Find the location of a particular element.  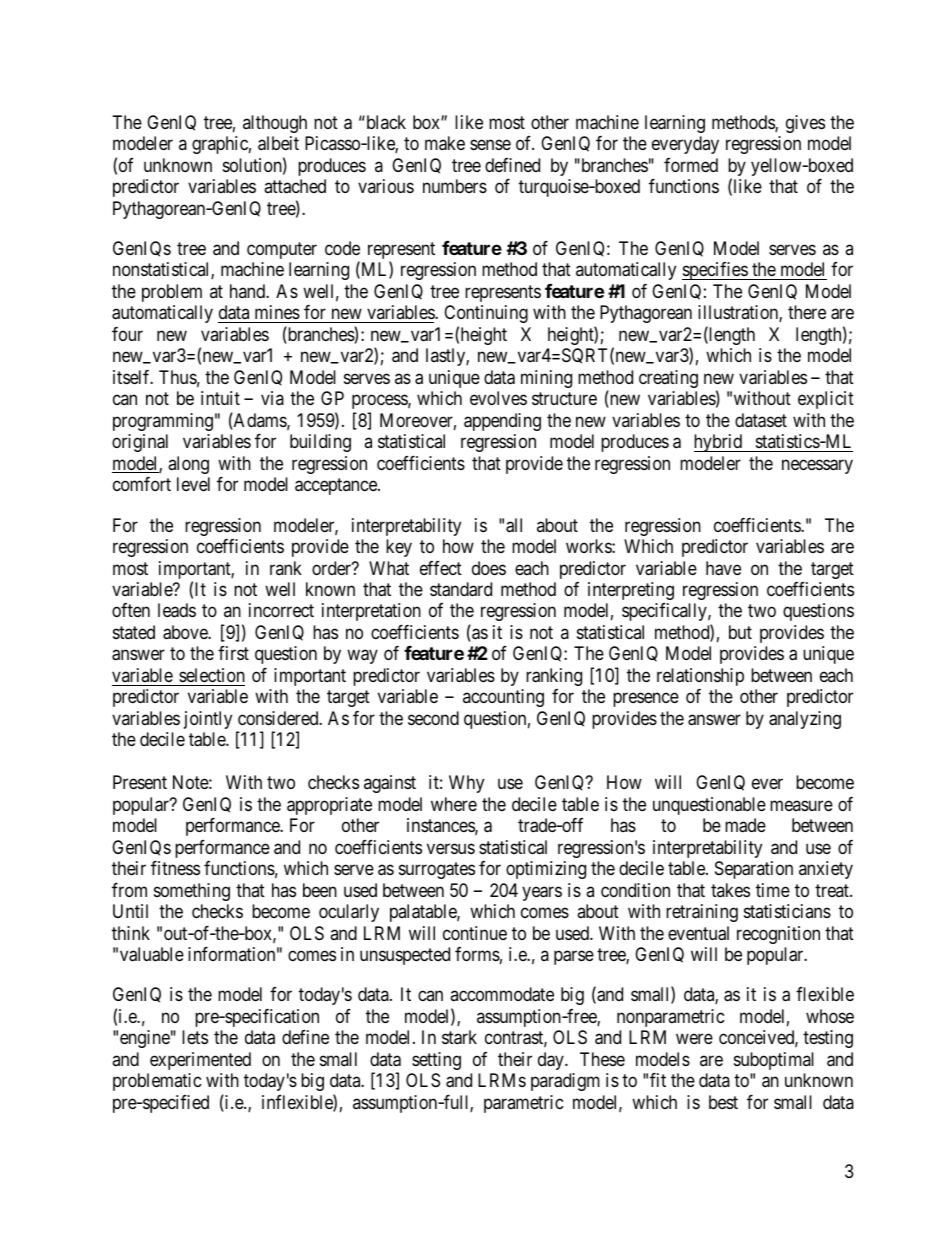

standard is located at coordinates (461, 589).
